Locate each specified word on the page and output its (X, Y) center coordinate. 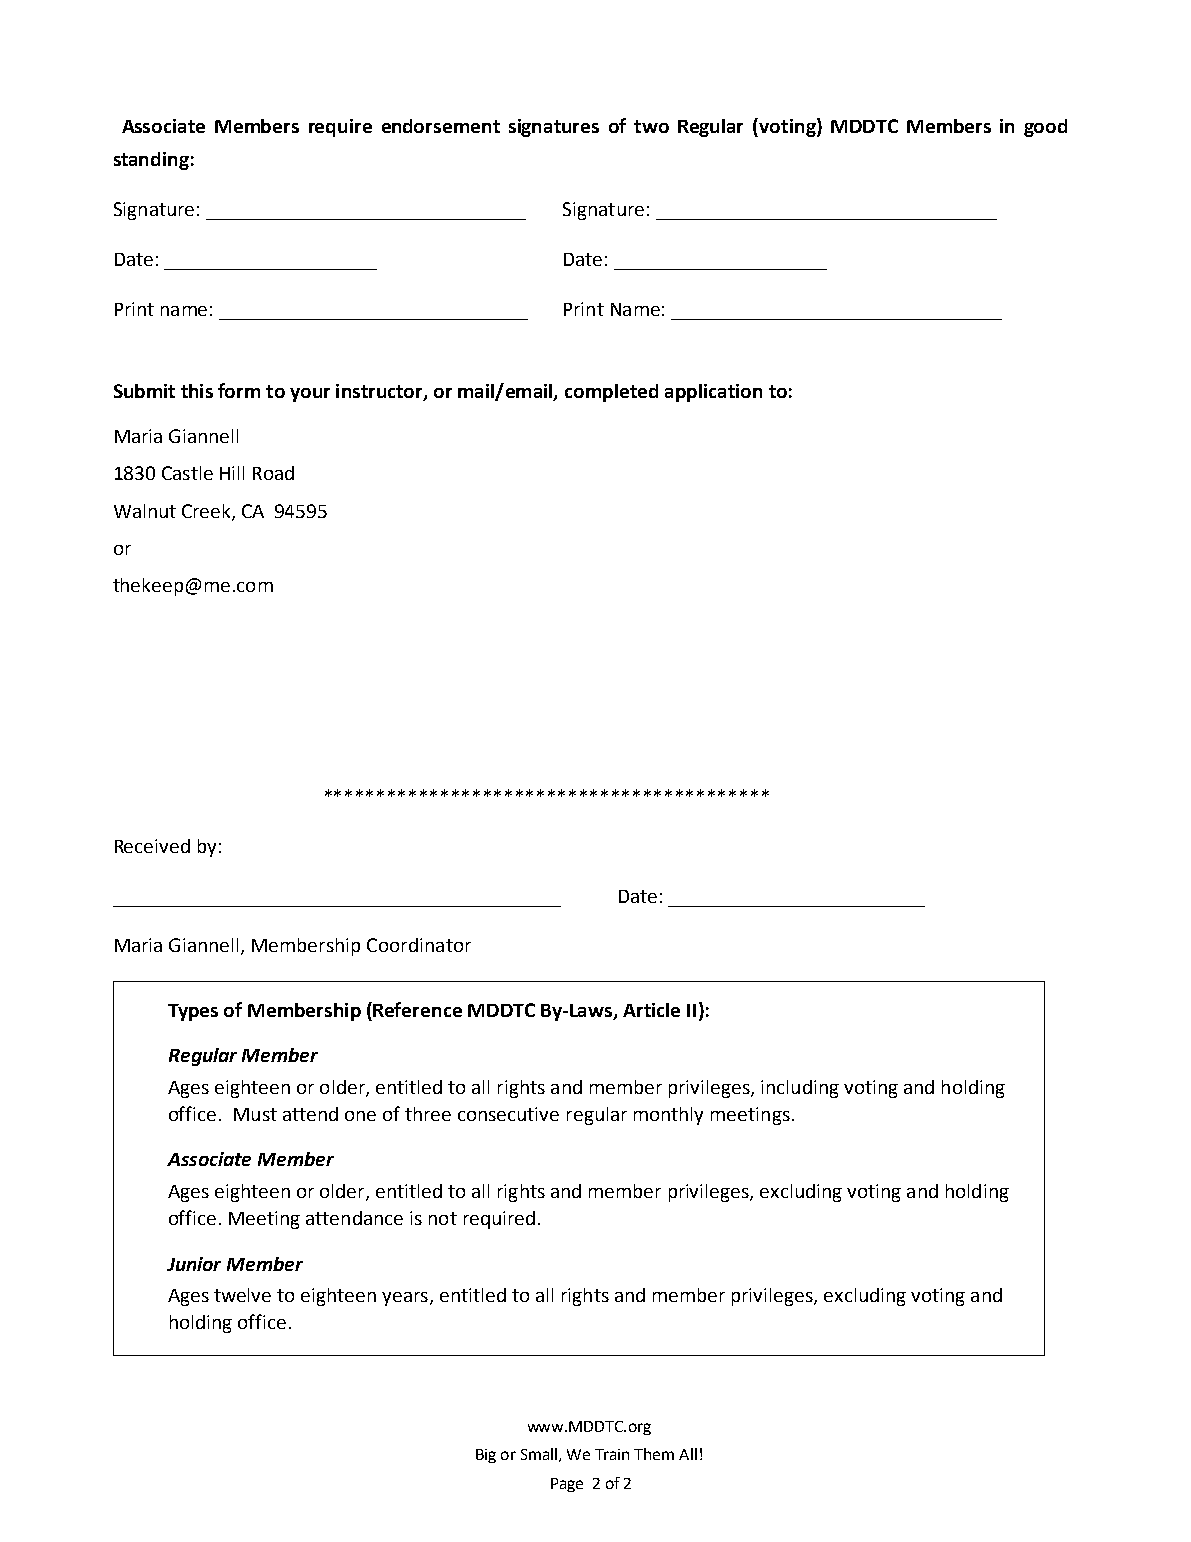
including (800, 1089)
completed (611, 393)
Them (654, 1454)
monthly (668, 1116)
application (713, 393)
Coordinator (419, 945)
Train (612, 1454)
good (1045, 128)
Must (255, 1114)
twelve (242, 1295)
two (651, 126)
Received (152, 846)
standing (151, 161)
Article (651, 1010)
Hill (232, 473)
